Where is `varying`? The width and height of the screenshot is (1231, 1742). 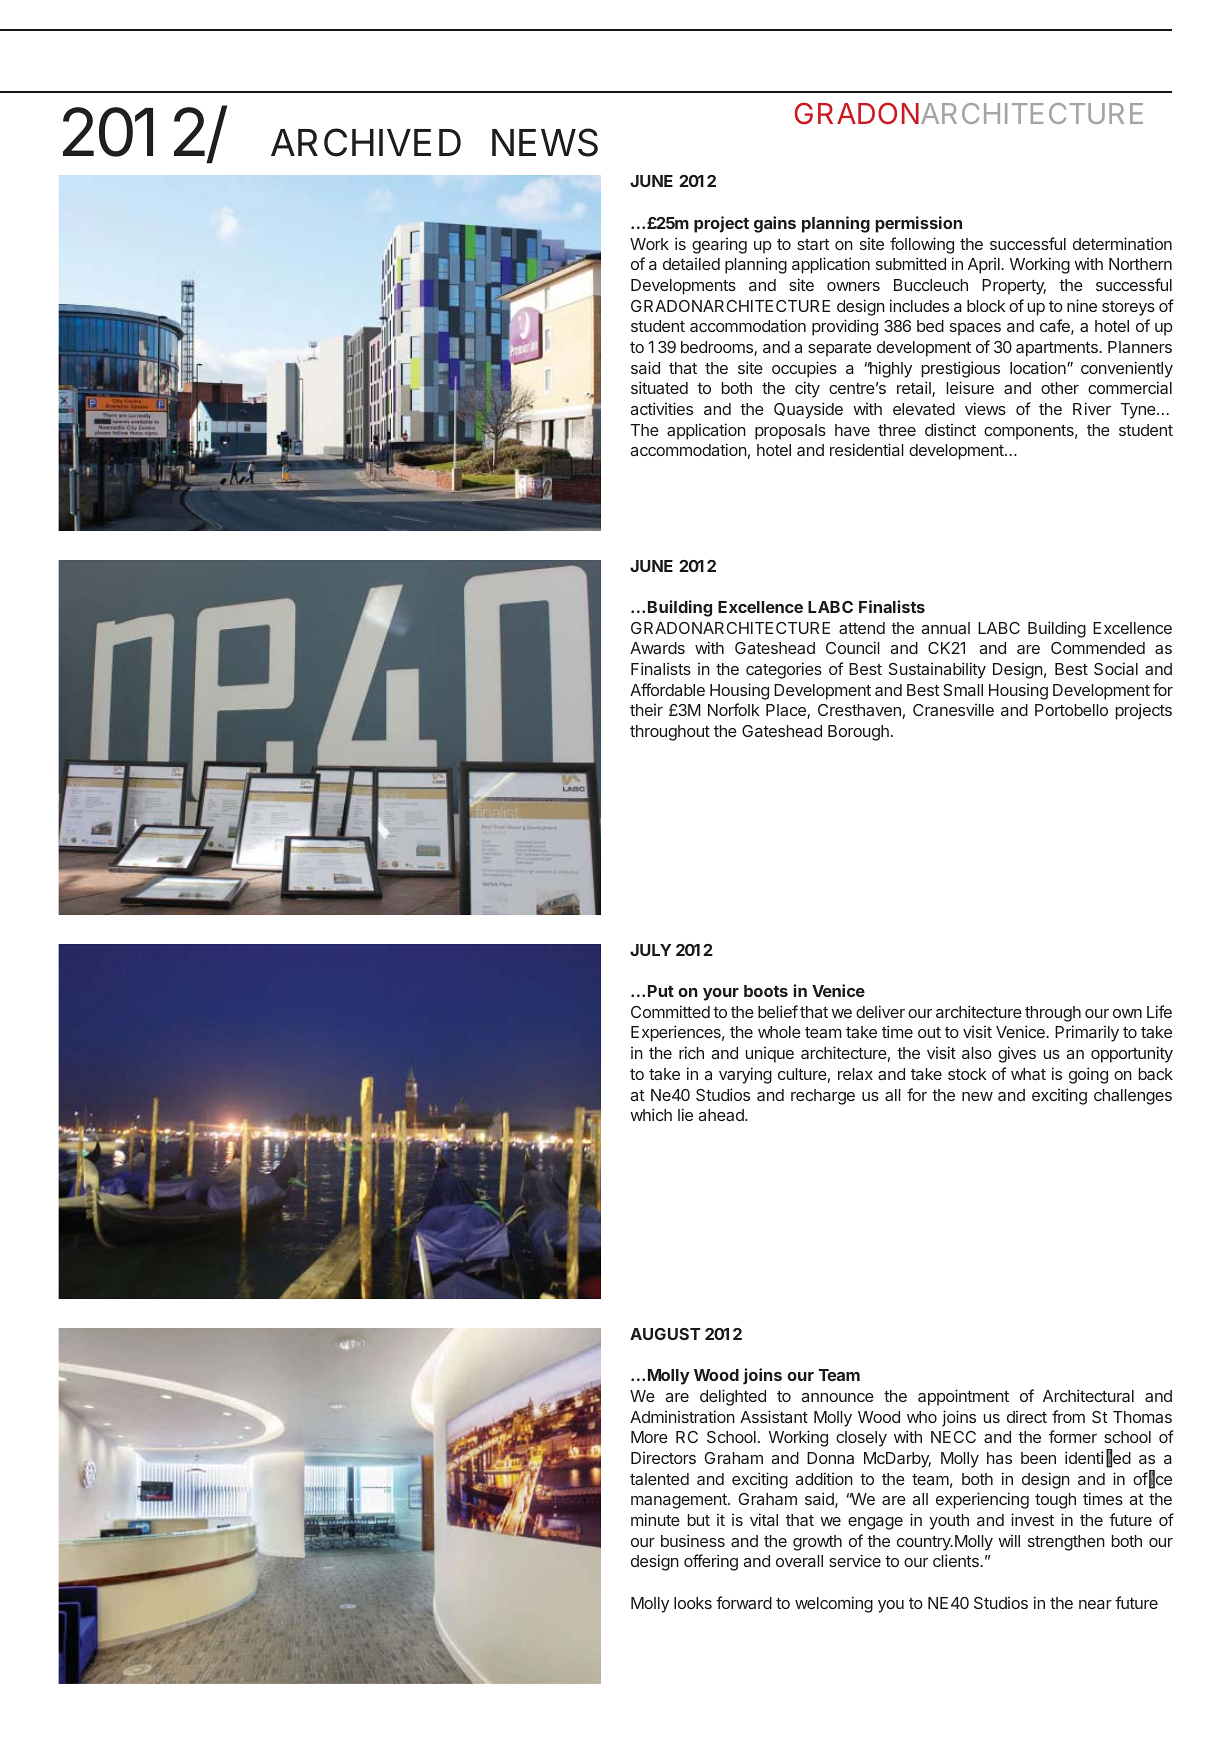 varying is located at coordinates (745, 1075).
